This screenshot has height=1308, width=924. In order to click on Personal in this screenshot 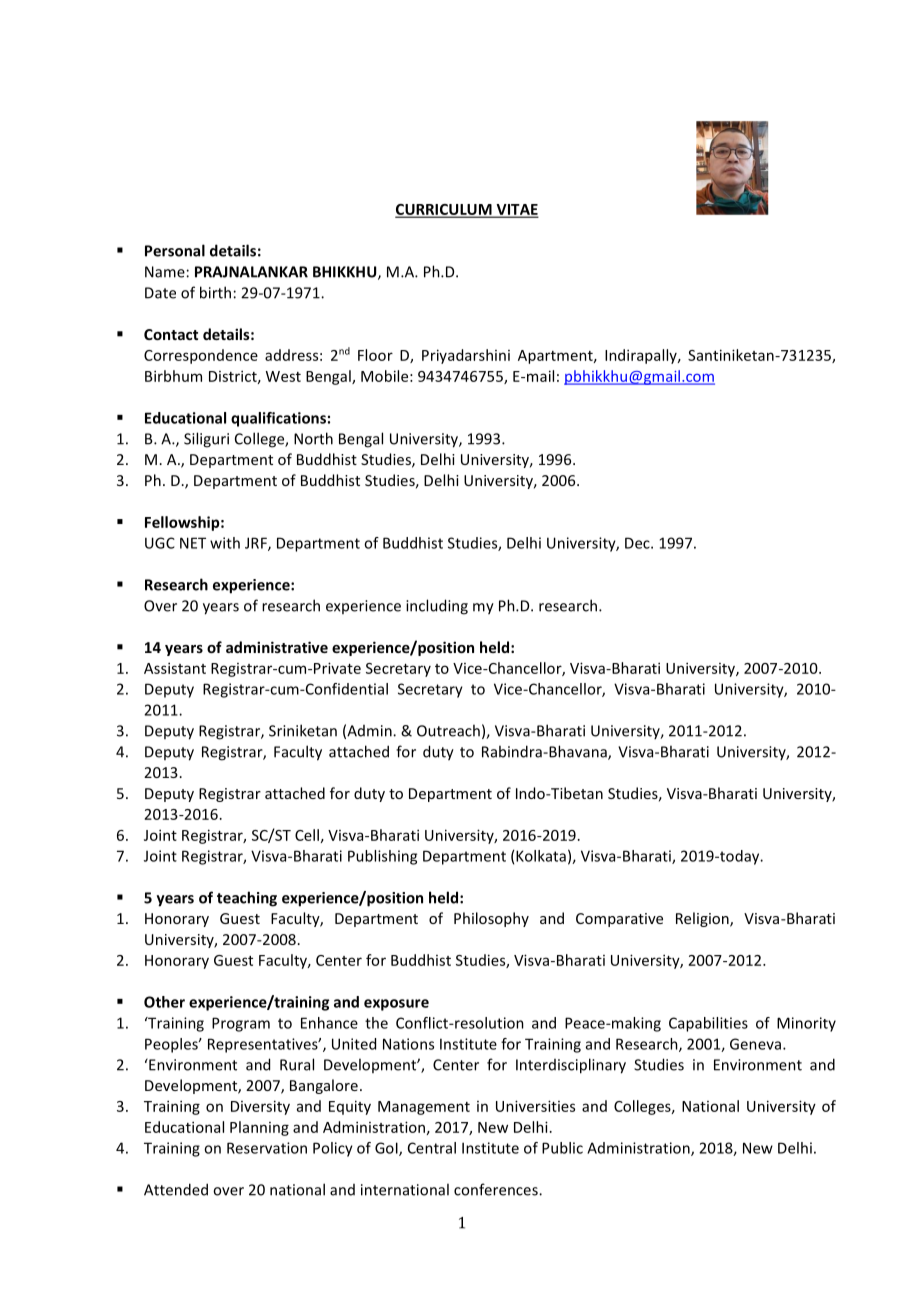, I will do `click(175, 250)`.
